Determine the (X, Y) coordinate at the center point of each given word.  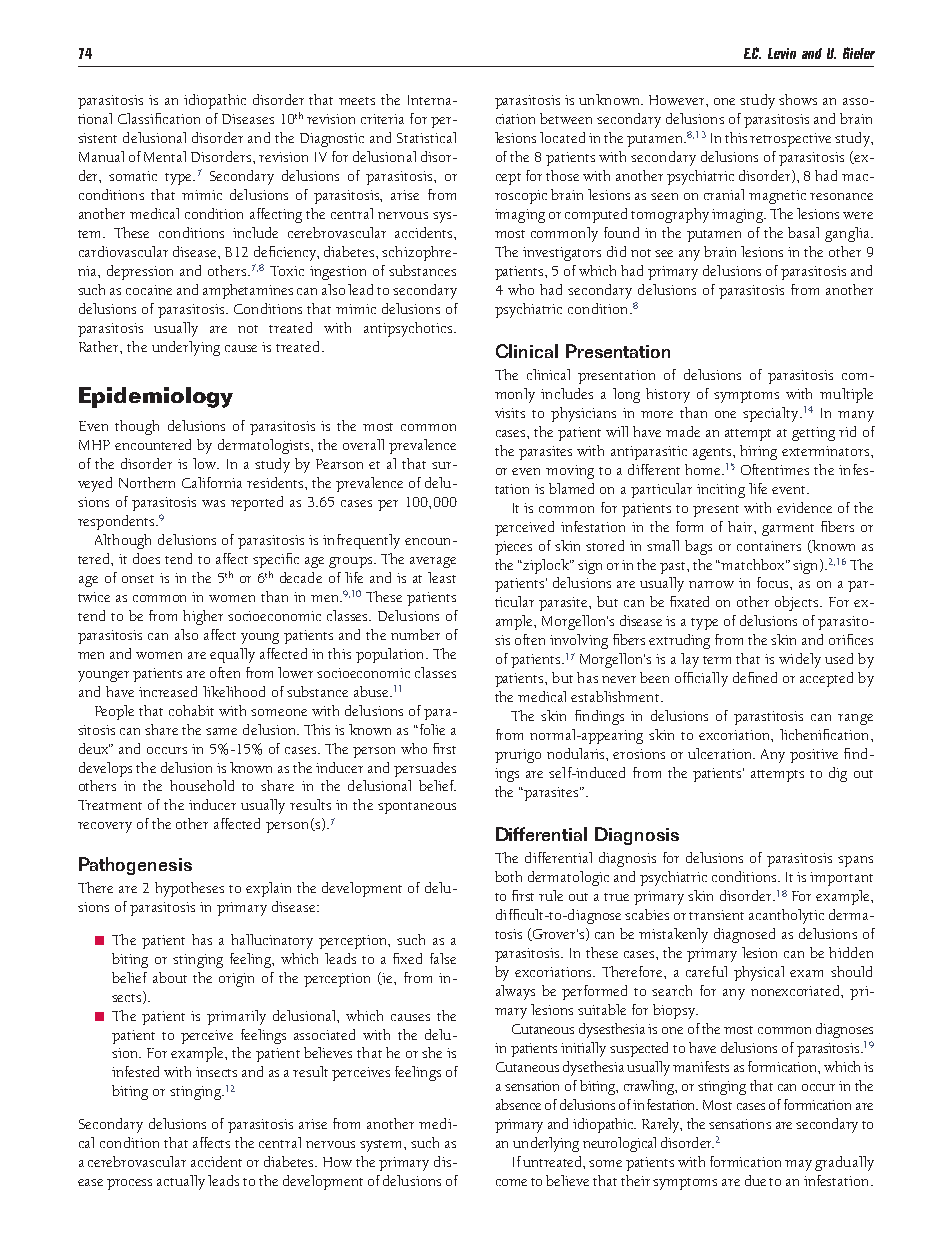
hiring (758, 452)
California (212, 482)
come (511, 1182)
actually (181, 1182)
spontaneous (417, 808)
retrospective (790, 140)
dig (838, 774)
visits (510, 413)
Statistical (426, 137)
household (202, 785)
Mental (165, 156)
